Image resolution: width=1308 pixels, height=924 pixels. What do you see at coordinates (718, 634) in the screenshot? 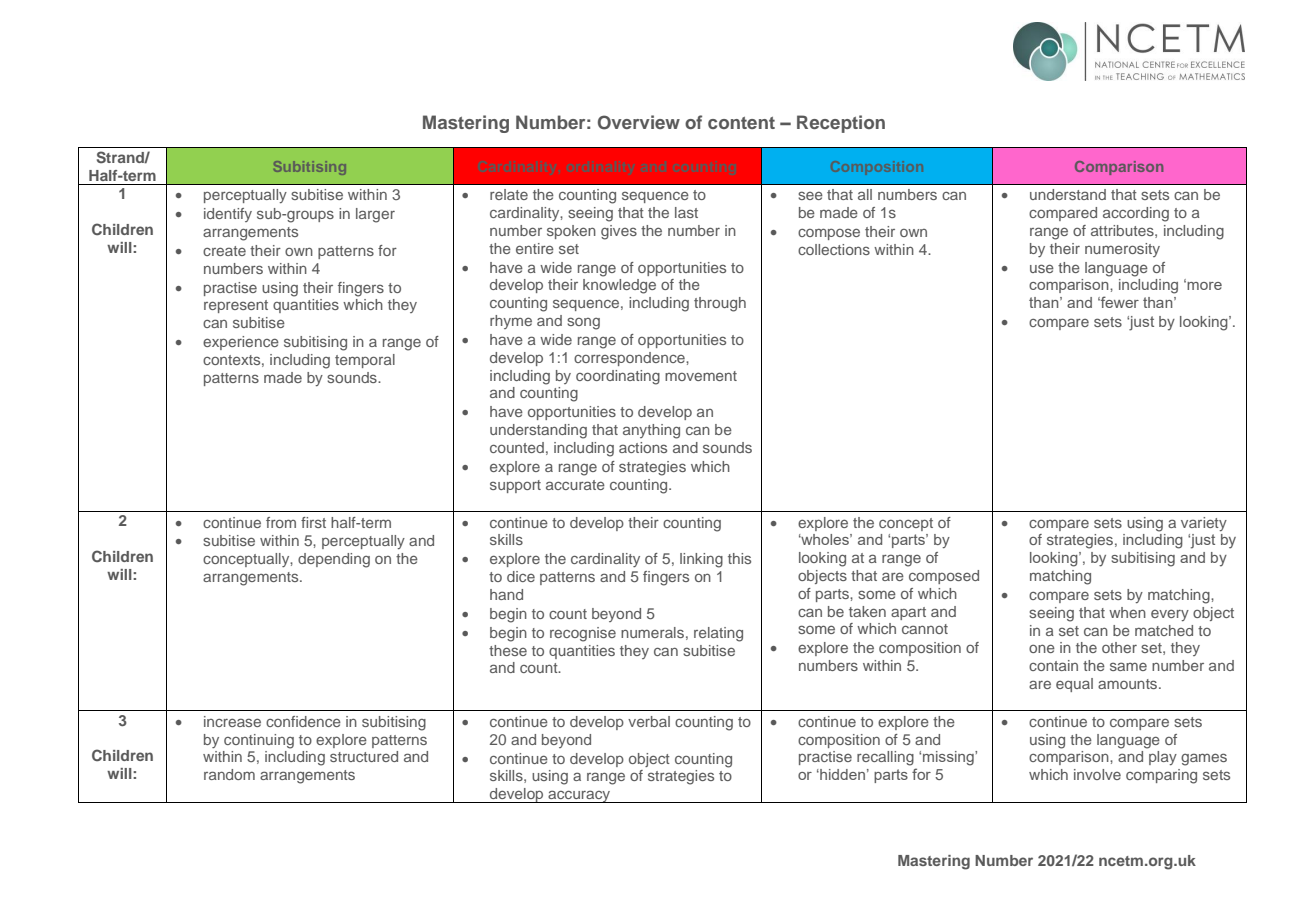
I see `relating` at bounding box center [718, 634].
